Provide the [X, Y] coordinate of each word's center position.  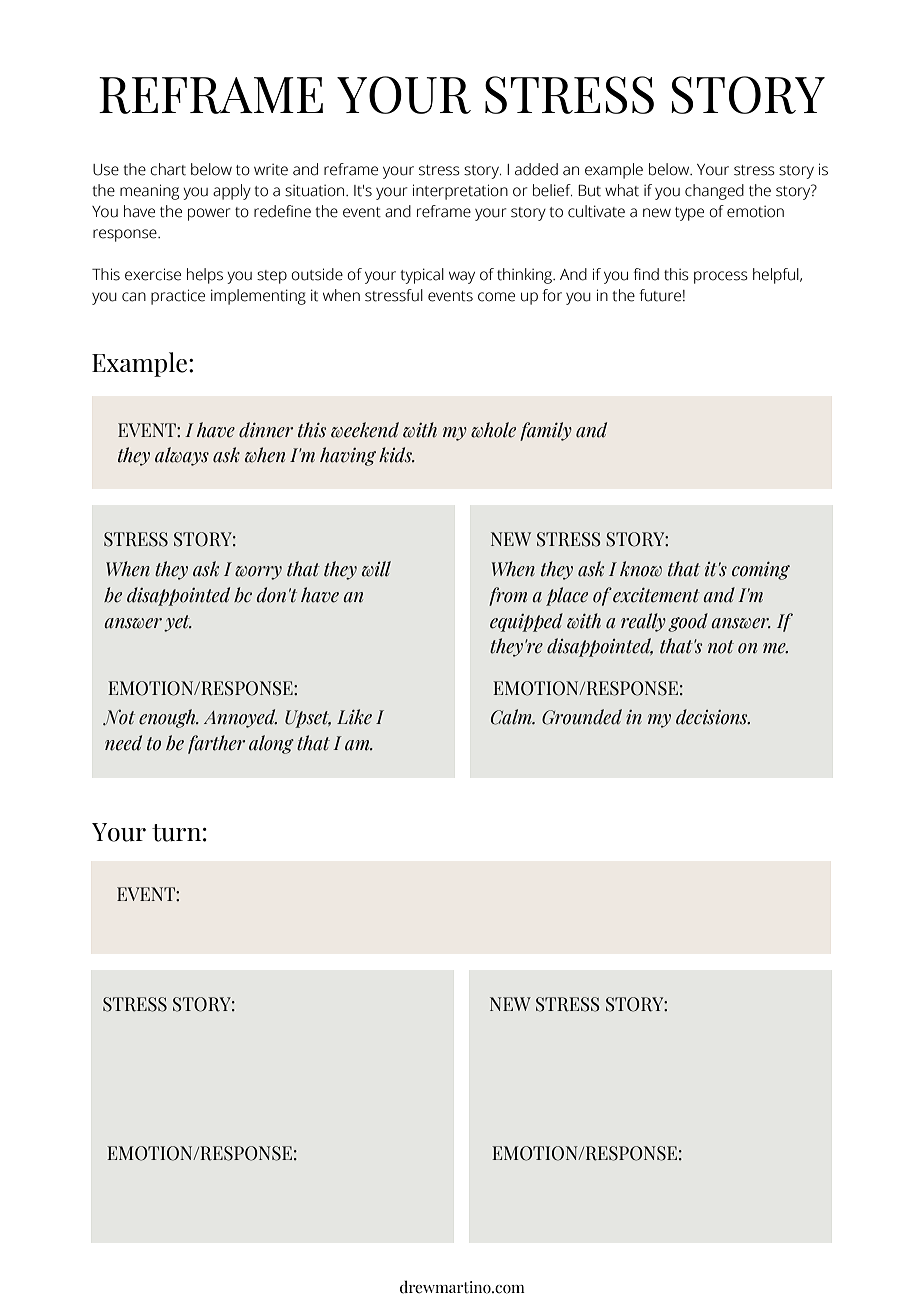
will [376, 569]
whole [493, 430]
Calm [512, 717]
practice [178, 297]
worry [258, 573]
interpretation [460, 192]
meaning [149, 192]
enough [168, 718]
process [721, 277]
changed [714, 192]
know [641, 569]
